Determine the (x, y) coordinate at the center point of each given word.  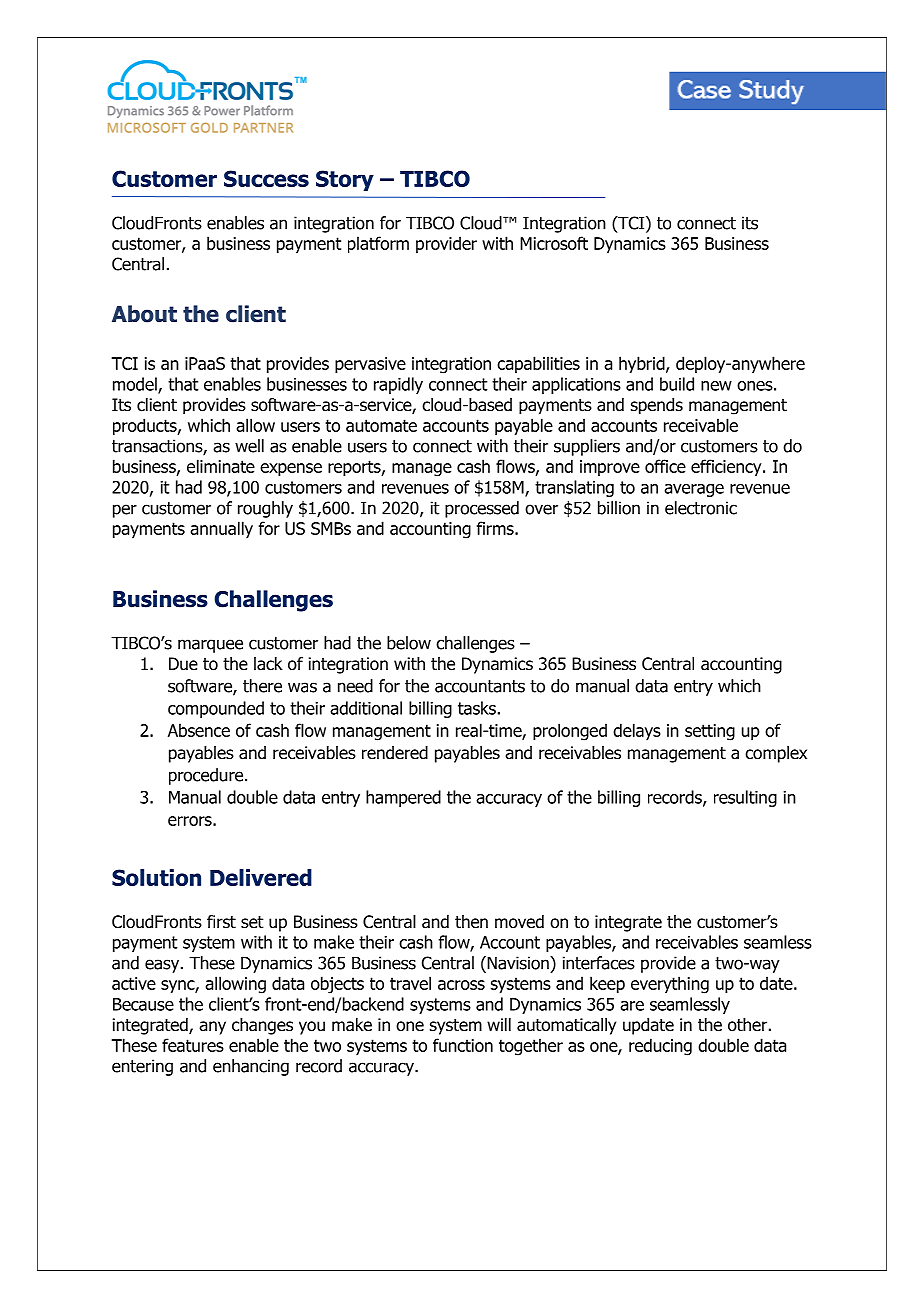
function (463, 1045)
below (409, 643)
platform (378, 245)
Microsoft (554, 243)
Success (266, 178)
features (193, 1045)
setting (710, 732)
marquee (210, 646)
